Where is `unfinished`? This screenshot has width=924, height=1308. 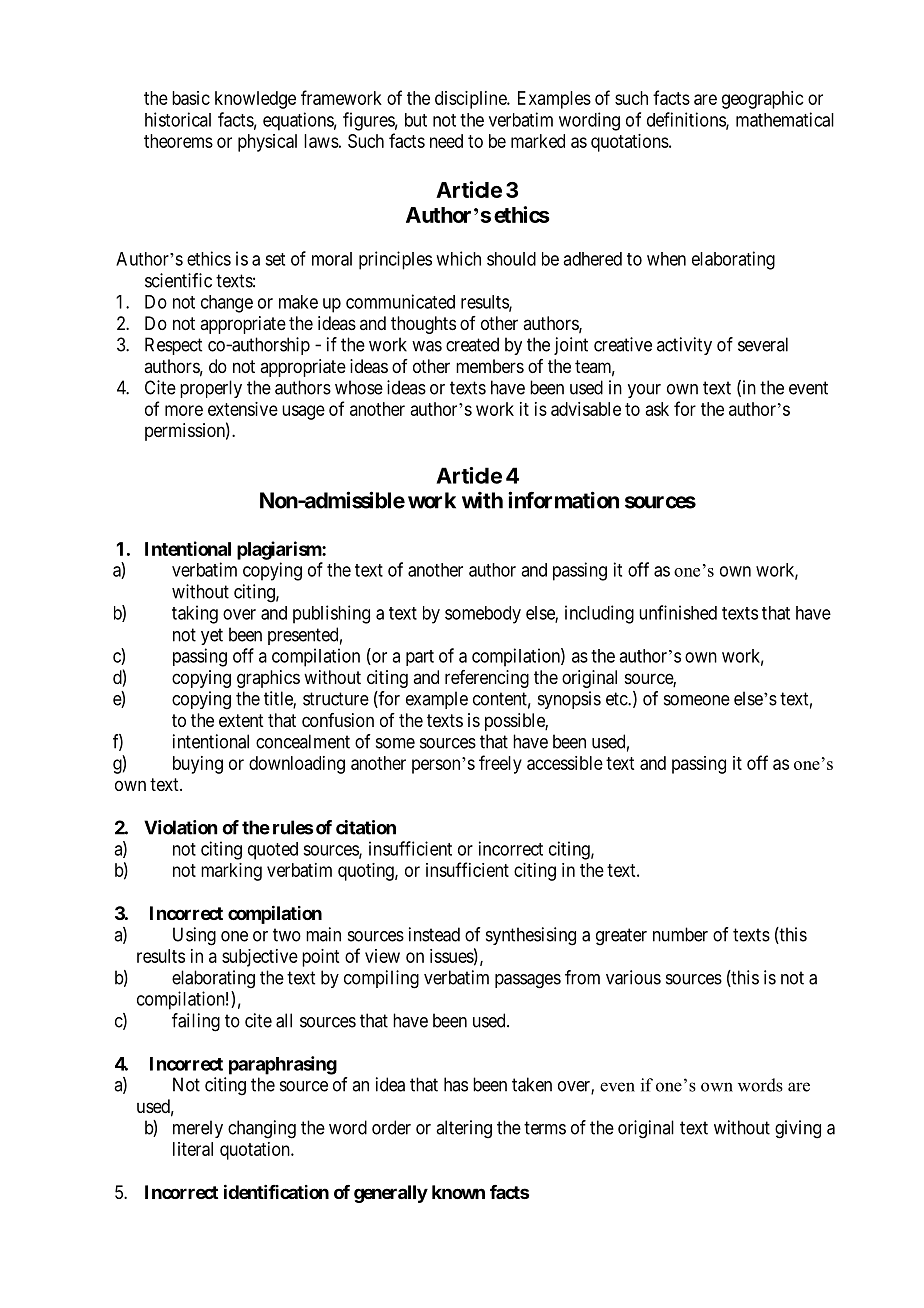 unfinished is located at coordinates (678, 612).
